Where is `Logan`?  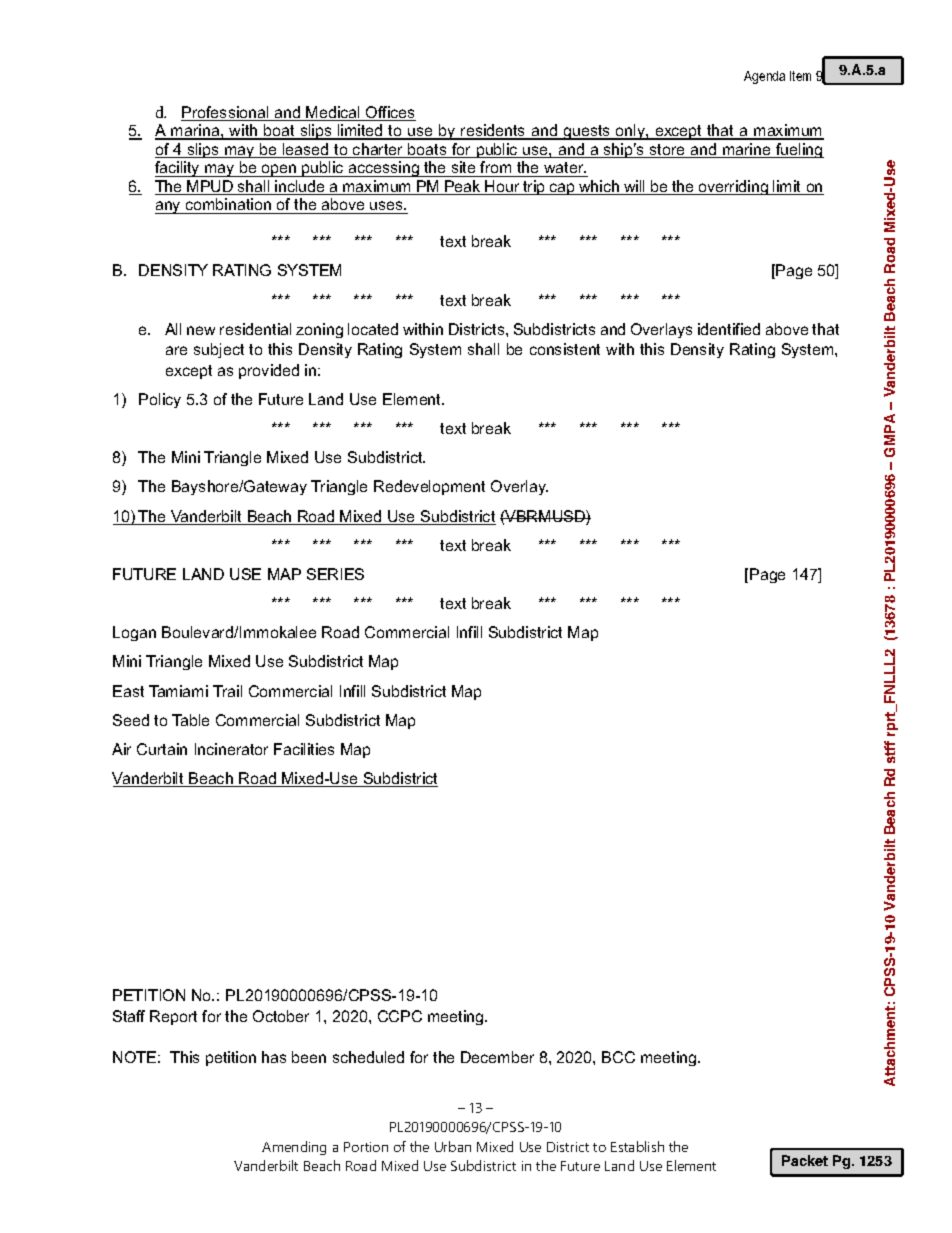
Logan is located at coordinates (134, 633).
